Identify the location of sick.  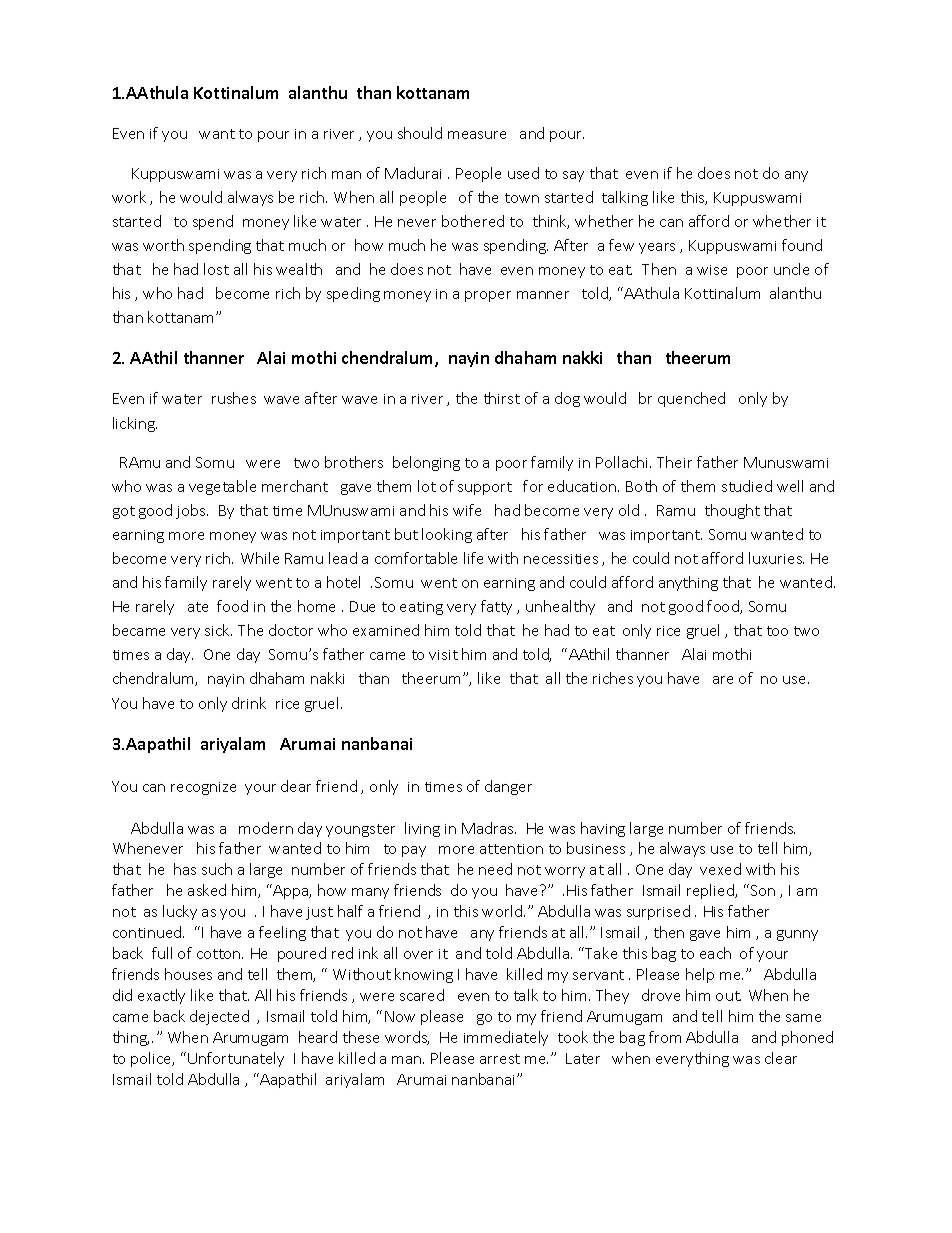
(218, 630).
